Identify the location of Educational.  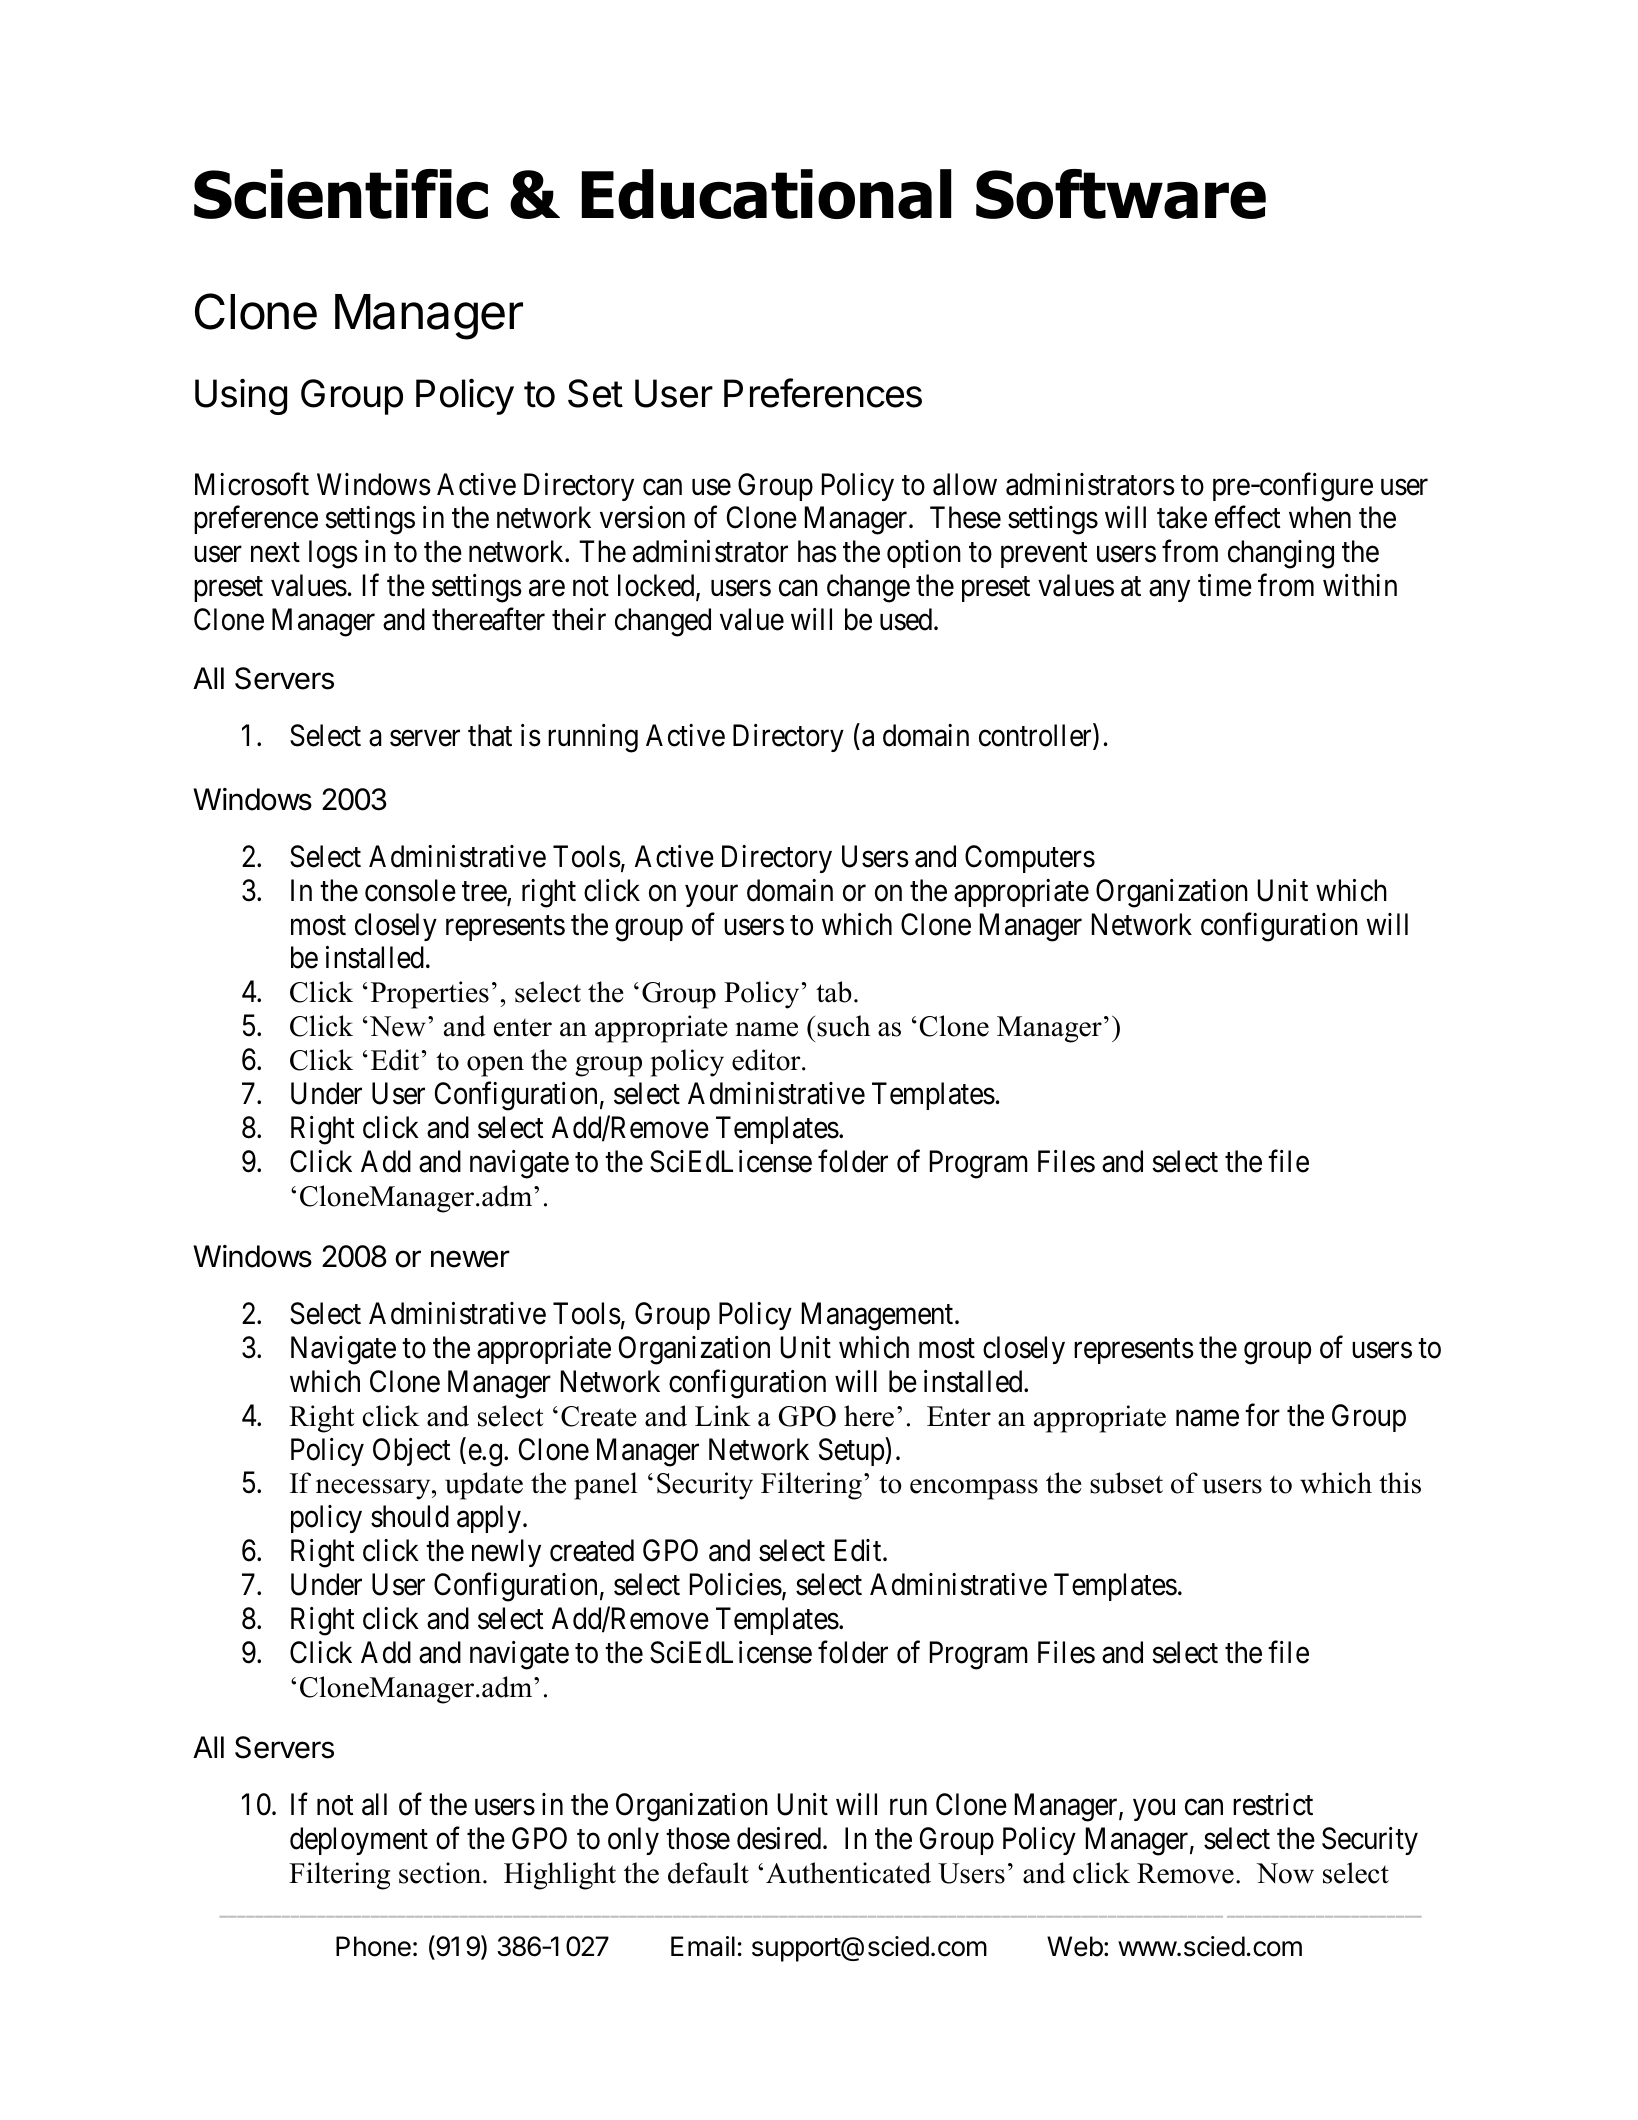
(766, 194).
